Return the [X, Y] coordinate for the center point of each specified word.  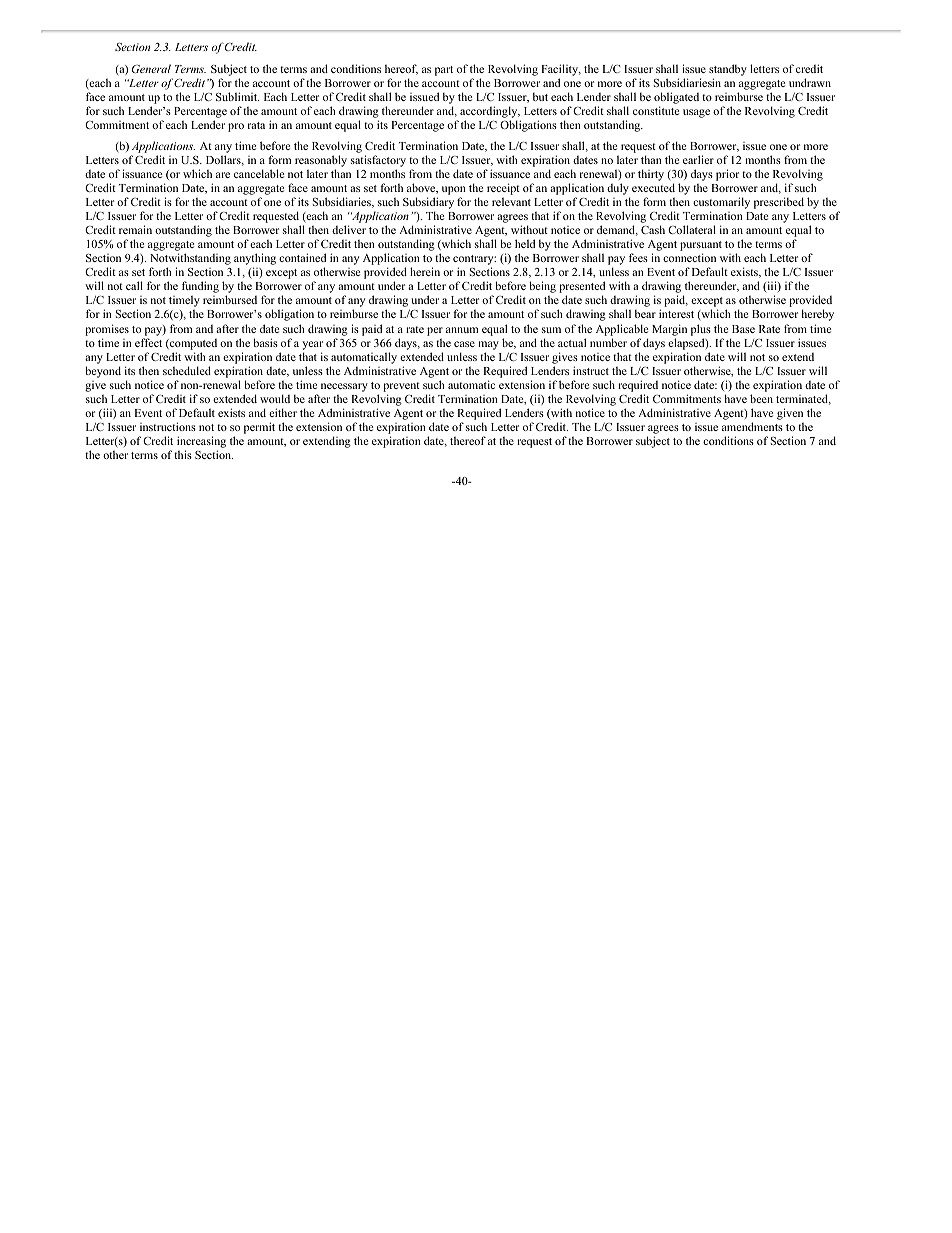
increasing [201, 442]
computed [192, 344]
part [444, 71]
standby [728, 70]
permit [259, 428]
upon [454, 192]
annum [462, 330]
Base [743, 329]
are [223, 175]
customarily [721, 204]
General [151, 68]
